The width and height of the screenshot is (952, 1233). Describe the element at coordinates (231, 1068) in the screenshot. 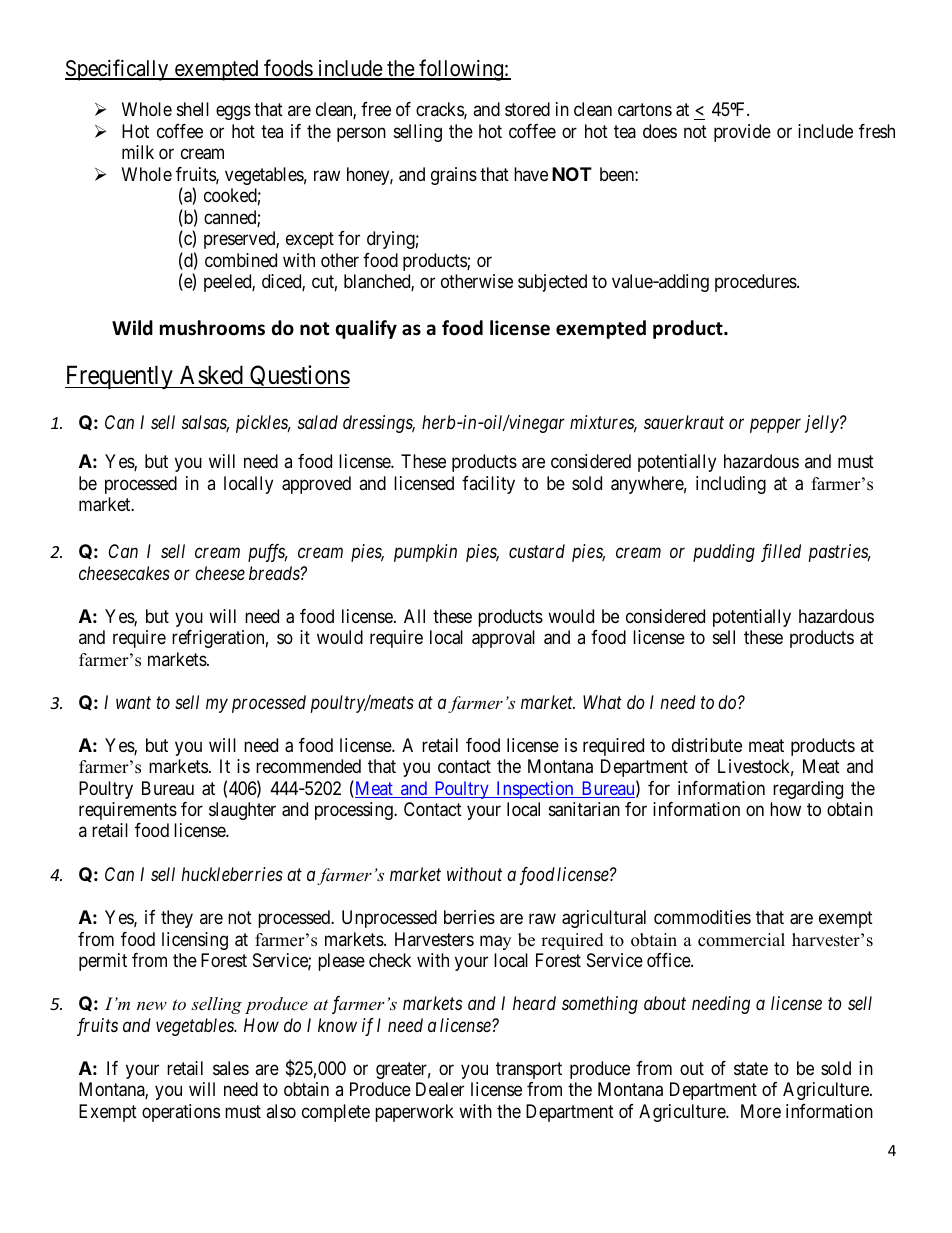

I see `sales` at that location.
